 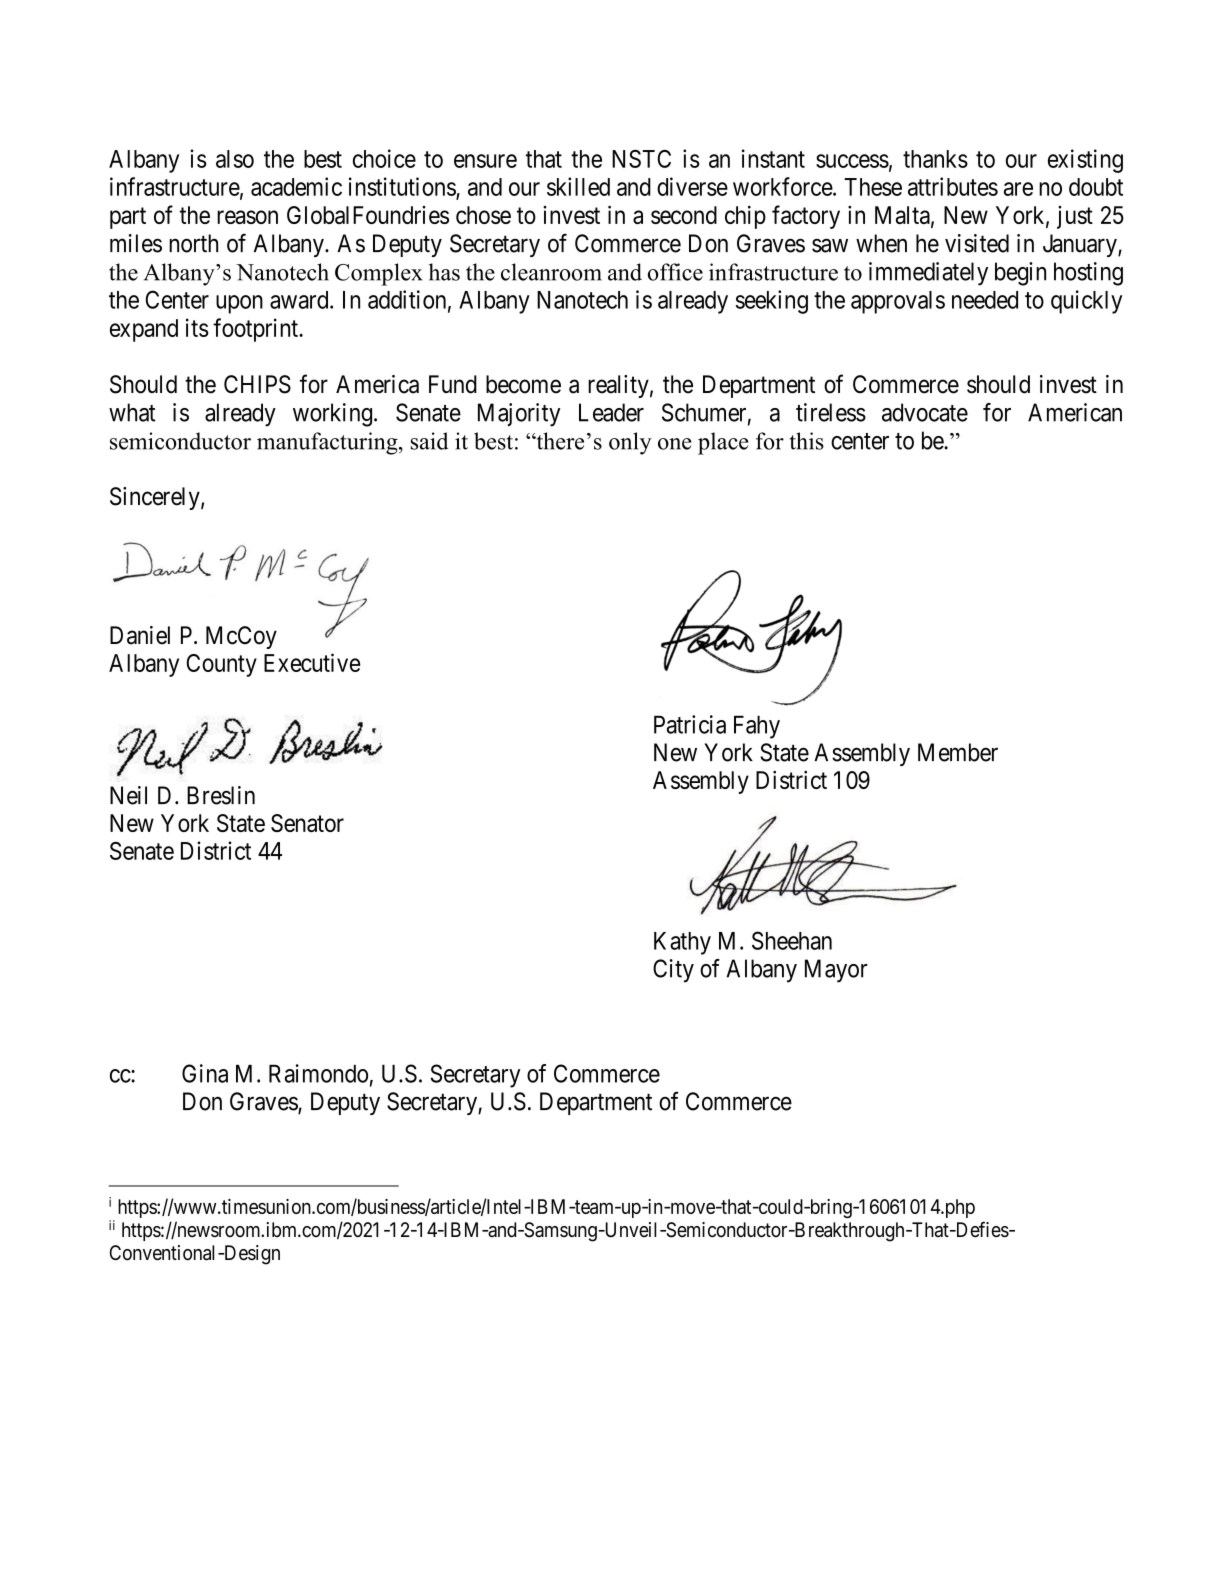 I want to click on Mayor, so click(x=836, y=971).
